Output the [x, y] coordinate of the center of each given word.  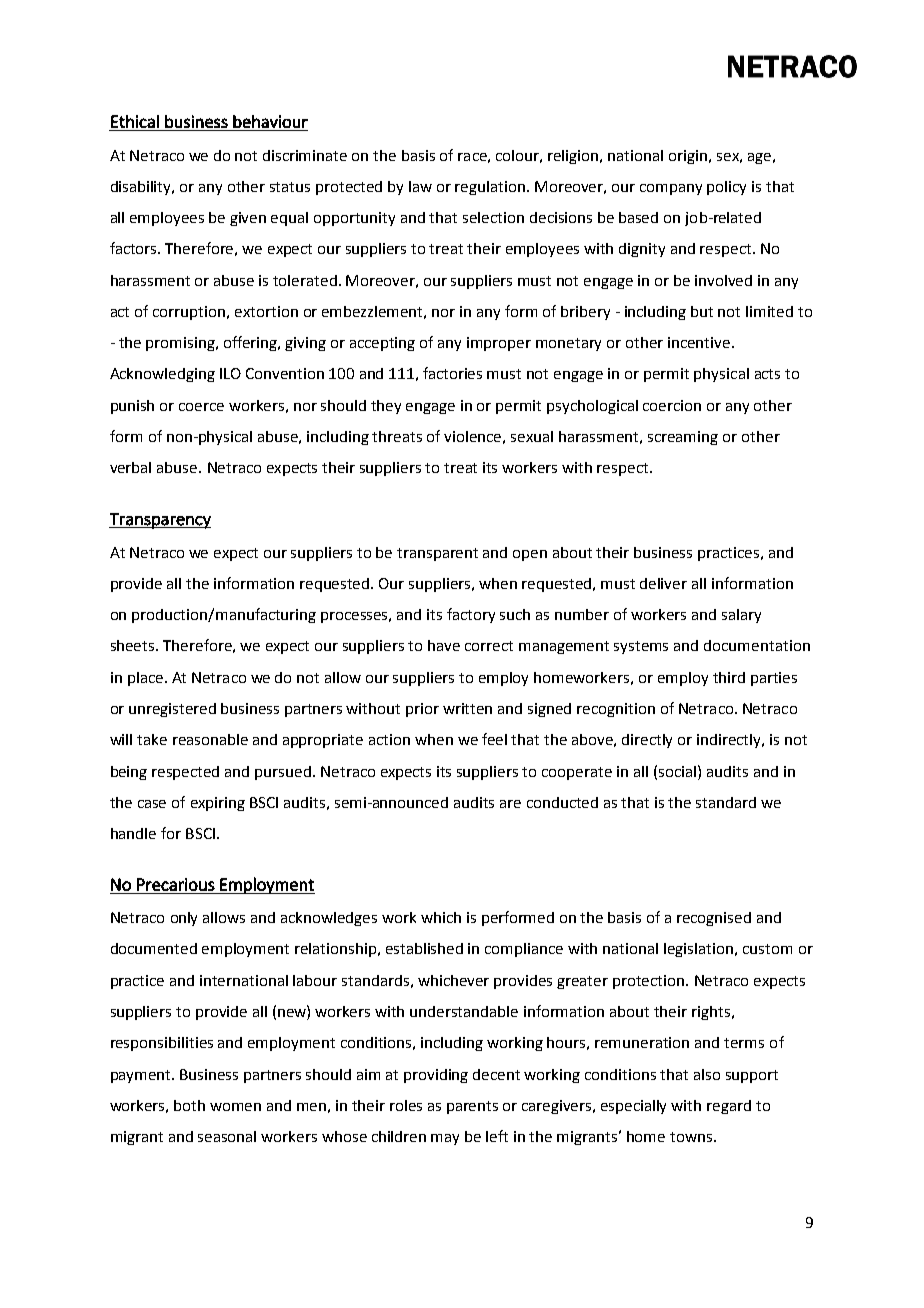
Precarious [176, 884]
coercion [672, 405]
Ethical [135, 121]
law [420, 186]
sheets [134, 645]
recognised [714, 919]
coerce [201, 407]
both [189, 1105]
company [671, 189]
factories [452, 373]
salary [741, 616]
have [444, 645]
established [424, 948]
